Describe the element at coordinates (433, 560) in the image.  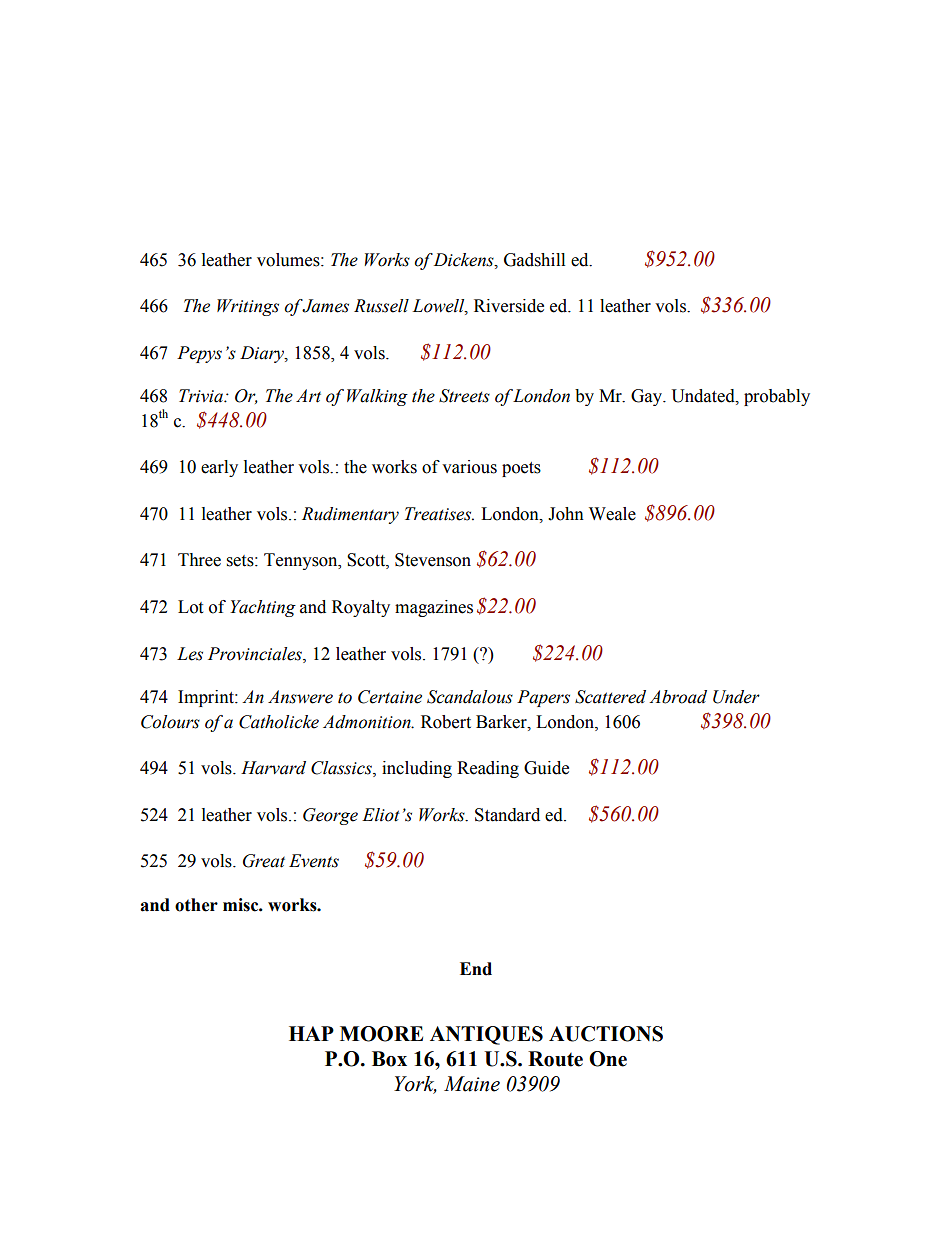
I see `Stevenson` at that location.
